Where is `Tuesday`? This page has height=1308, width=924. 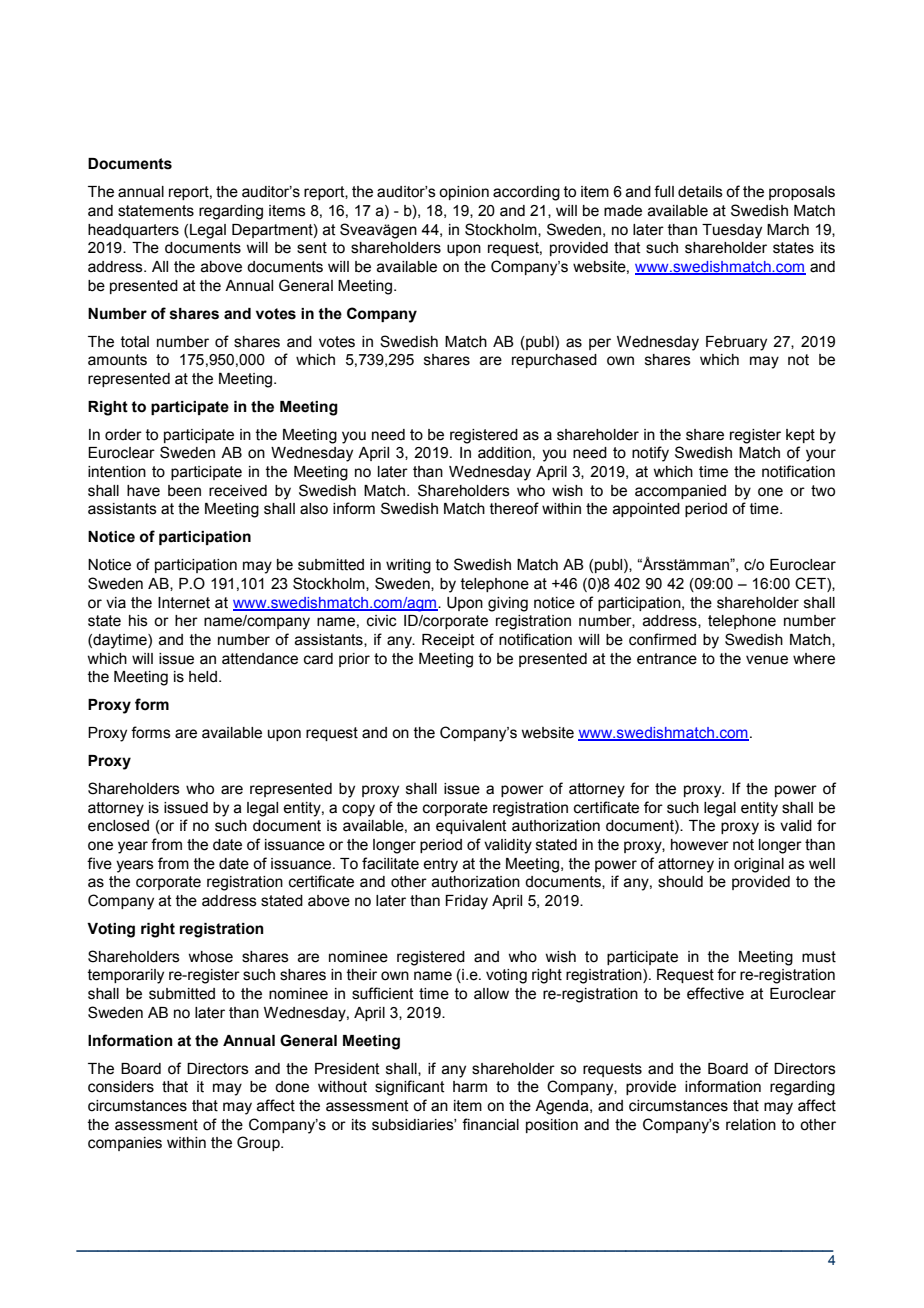
Tuesday is located at coordinates (732, 231).
